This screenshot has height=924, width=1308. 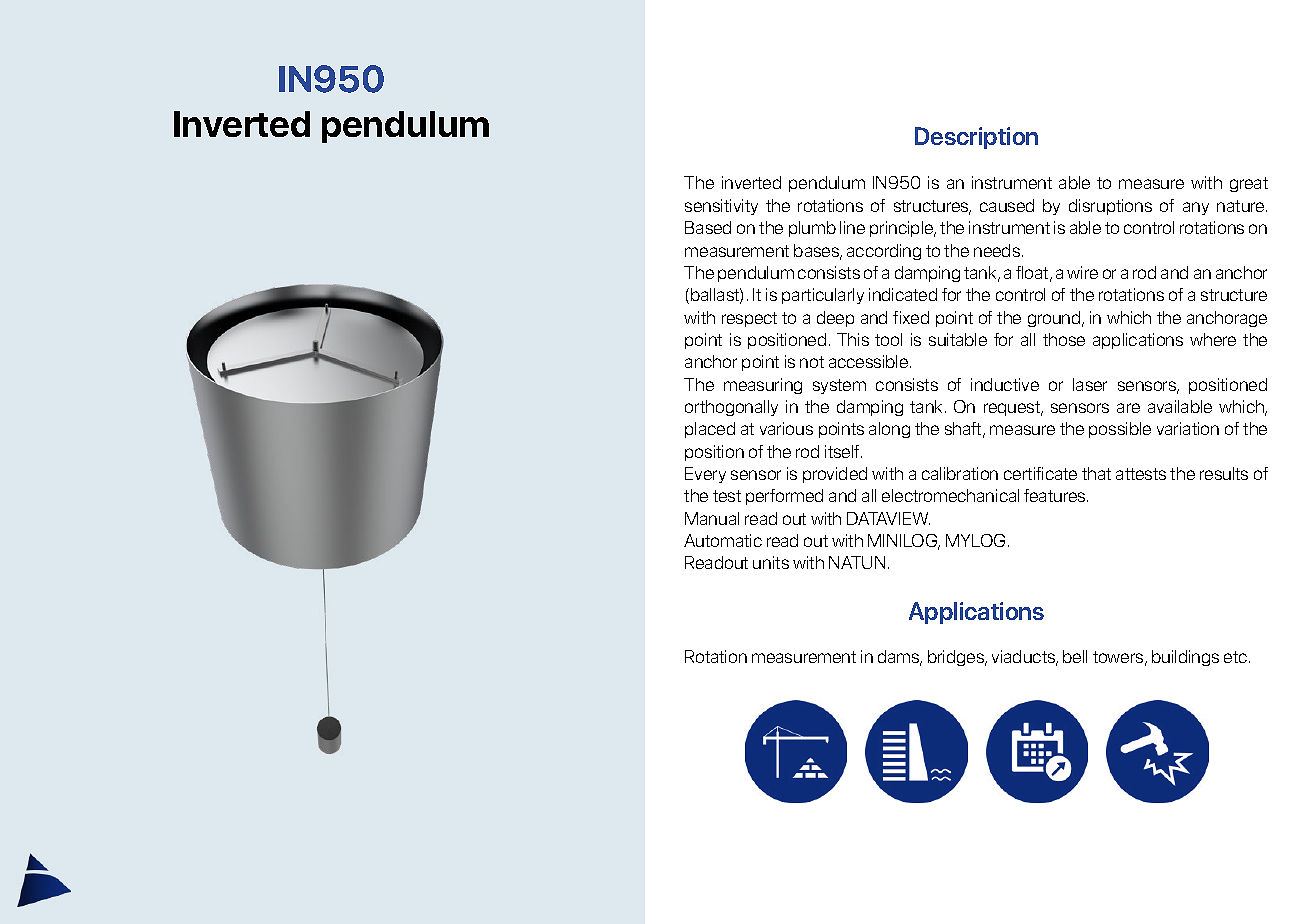 I want to click on dams, so click(x=900, y=658).
